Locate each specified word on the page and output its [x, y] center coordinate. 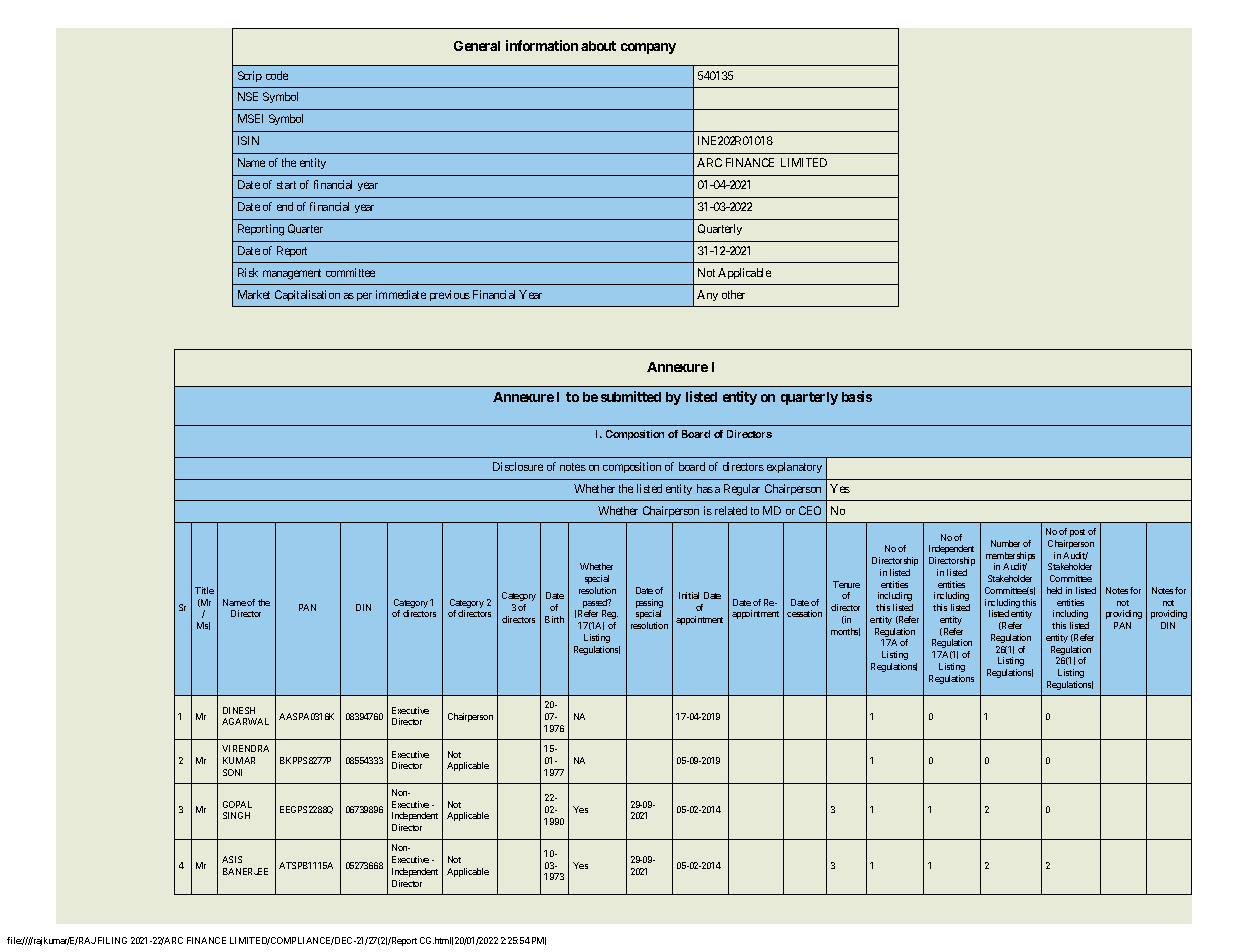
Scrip [250, 76]
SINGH [236, 815]
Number [1005, 543]
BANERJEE [245, 871]
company [648, 48]
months [845, 632]
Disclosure [518, 466]
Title [204, 590]
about [598, 46]
